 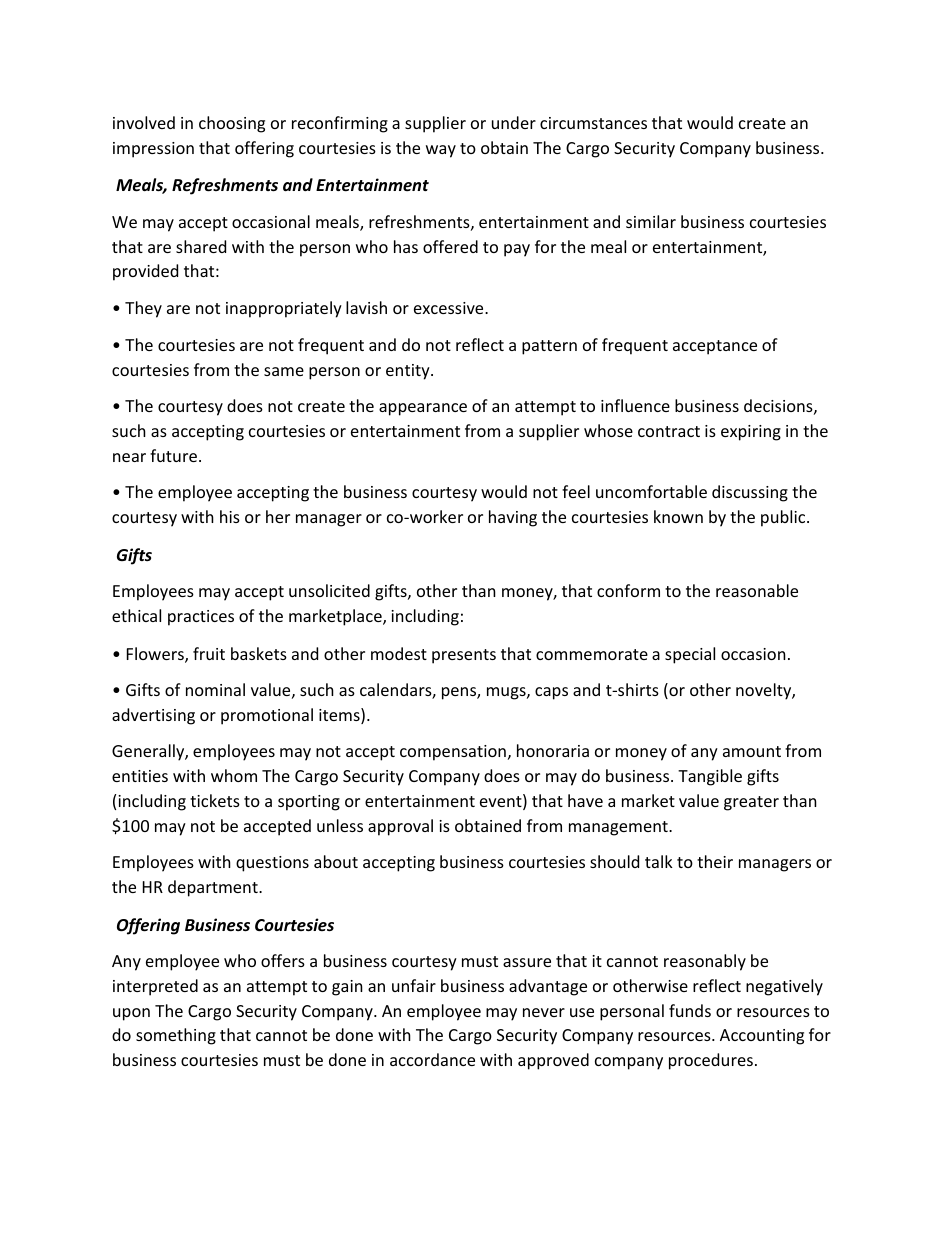 What do you see at coordinates (752, 751) in the page?
I see `amount` at bounding box center [752, 751].
